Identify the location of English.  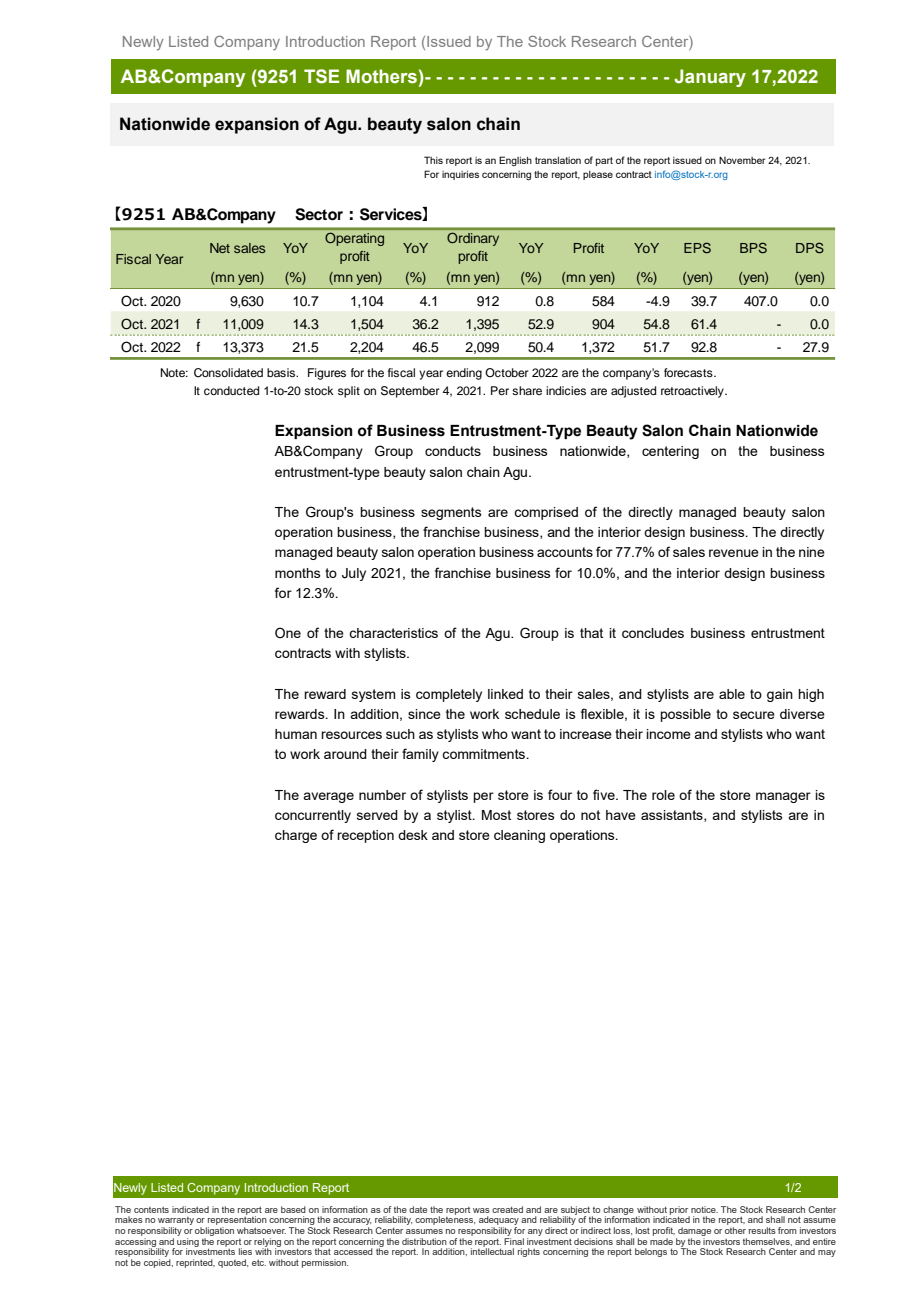
(515, 161).
